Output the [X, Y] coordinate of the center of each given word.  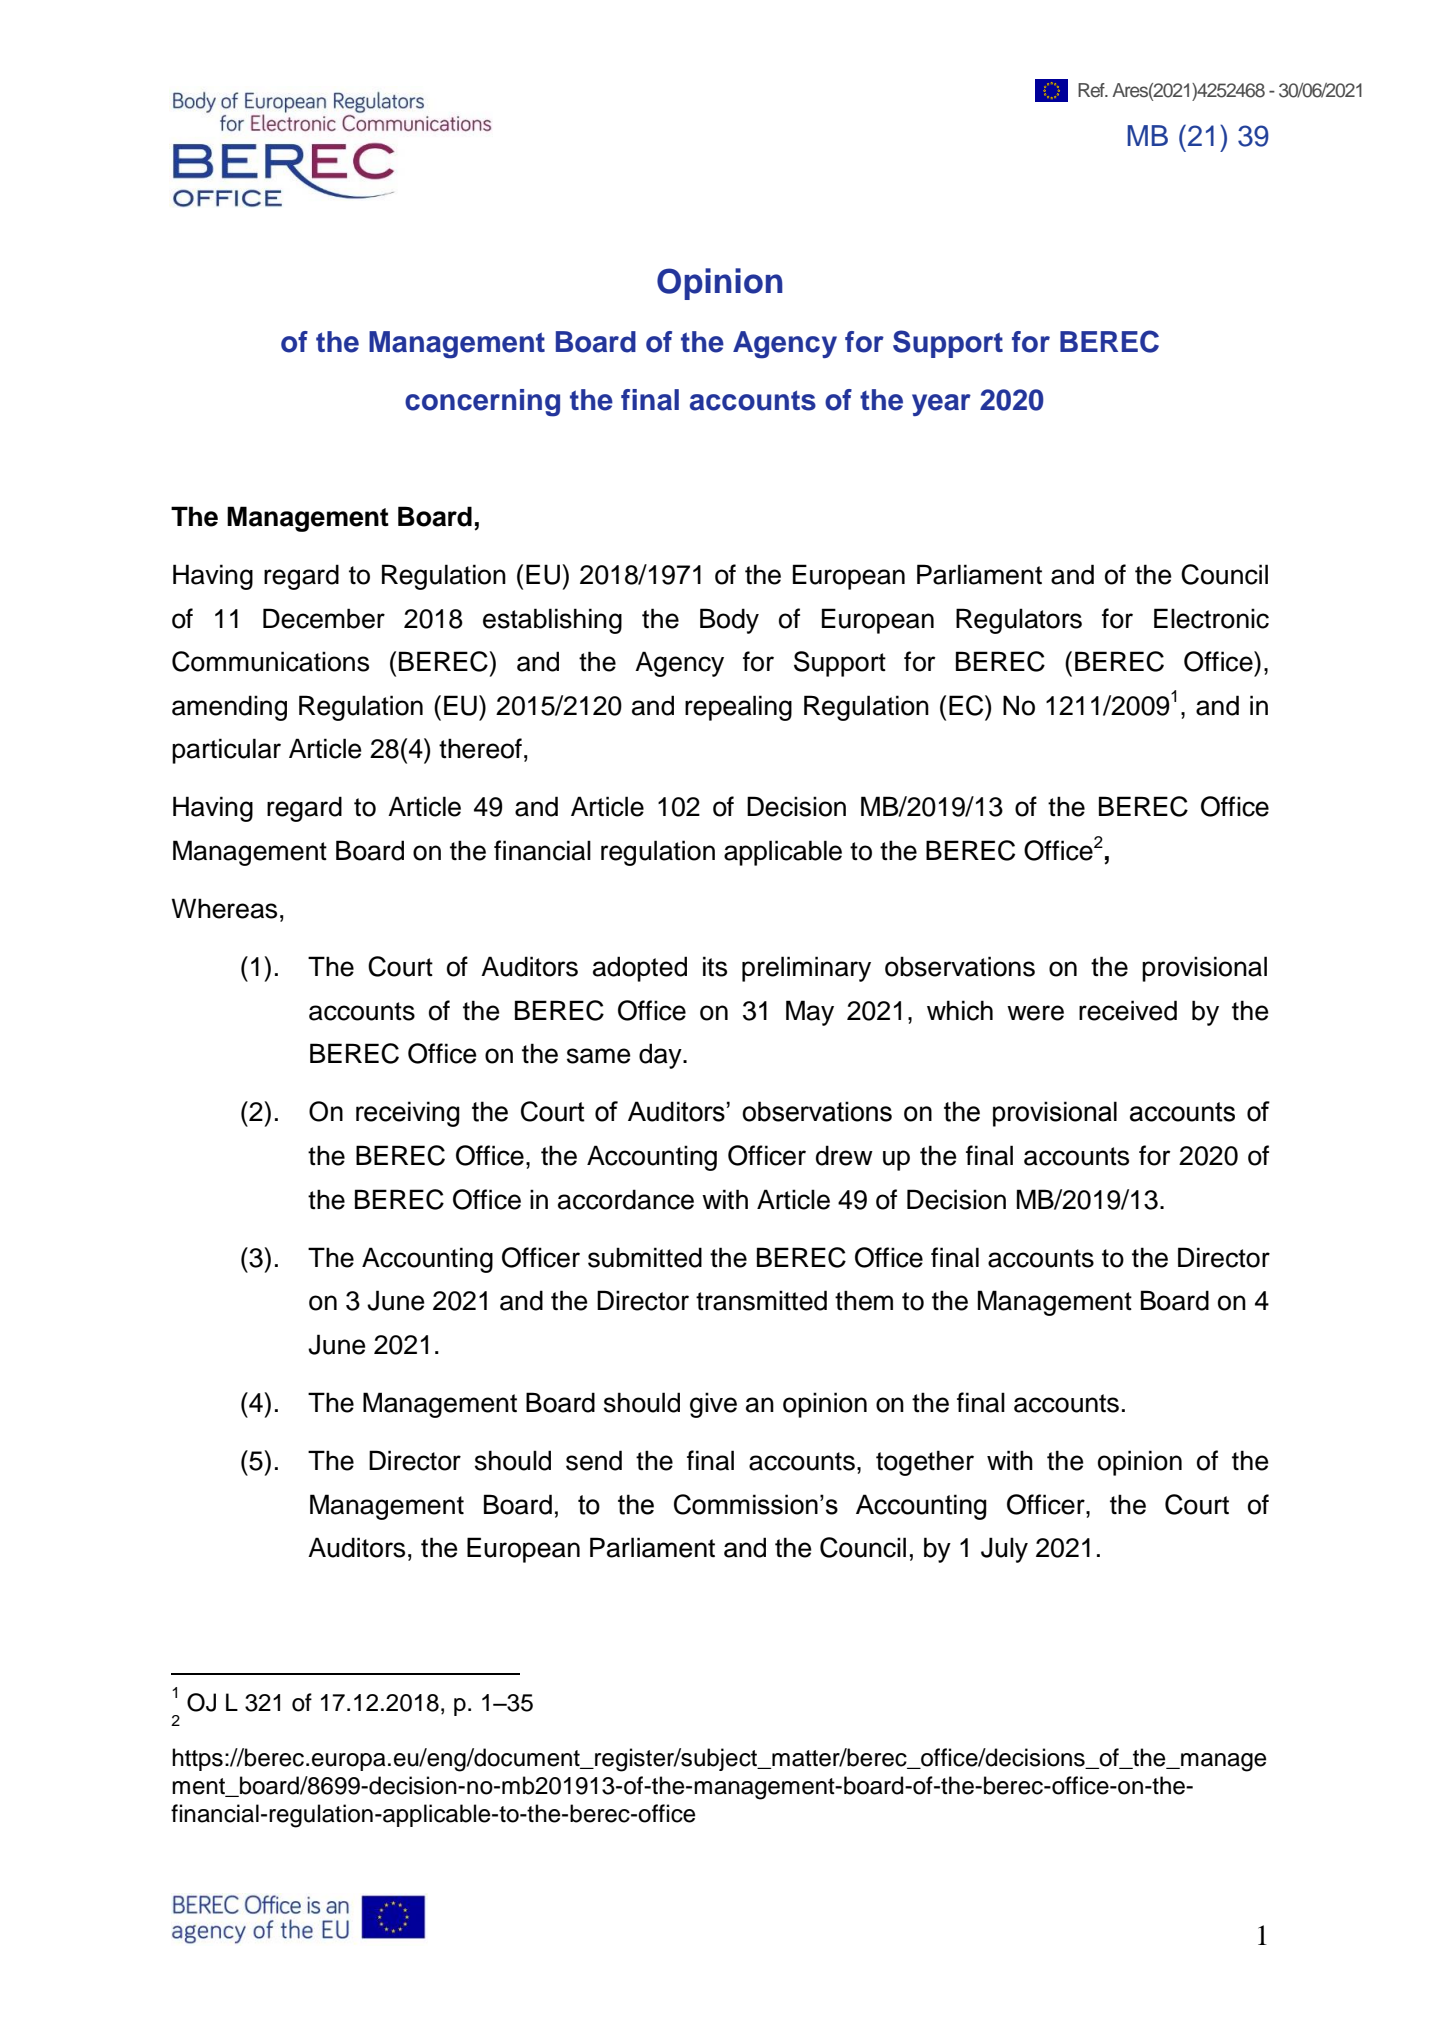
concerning [482, 403]
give [713, 1405]
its [715, 966]
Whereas [224, 908]
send [594, 1460]
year [941, 405]
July [1004, 1550]
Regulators [1019, 621]
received [1128, 1010]
